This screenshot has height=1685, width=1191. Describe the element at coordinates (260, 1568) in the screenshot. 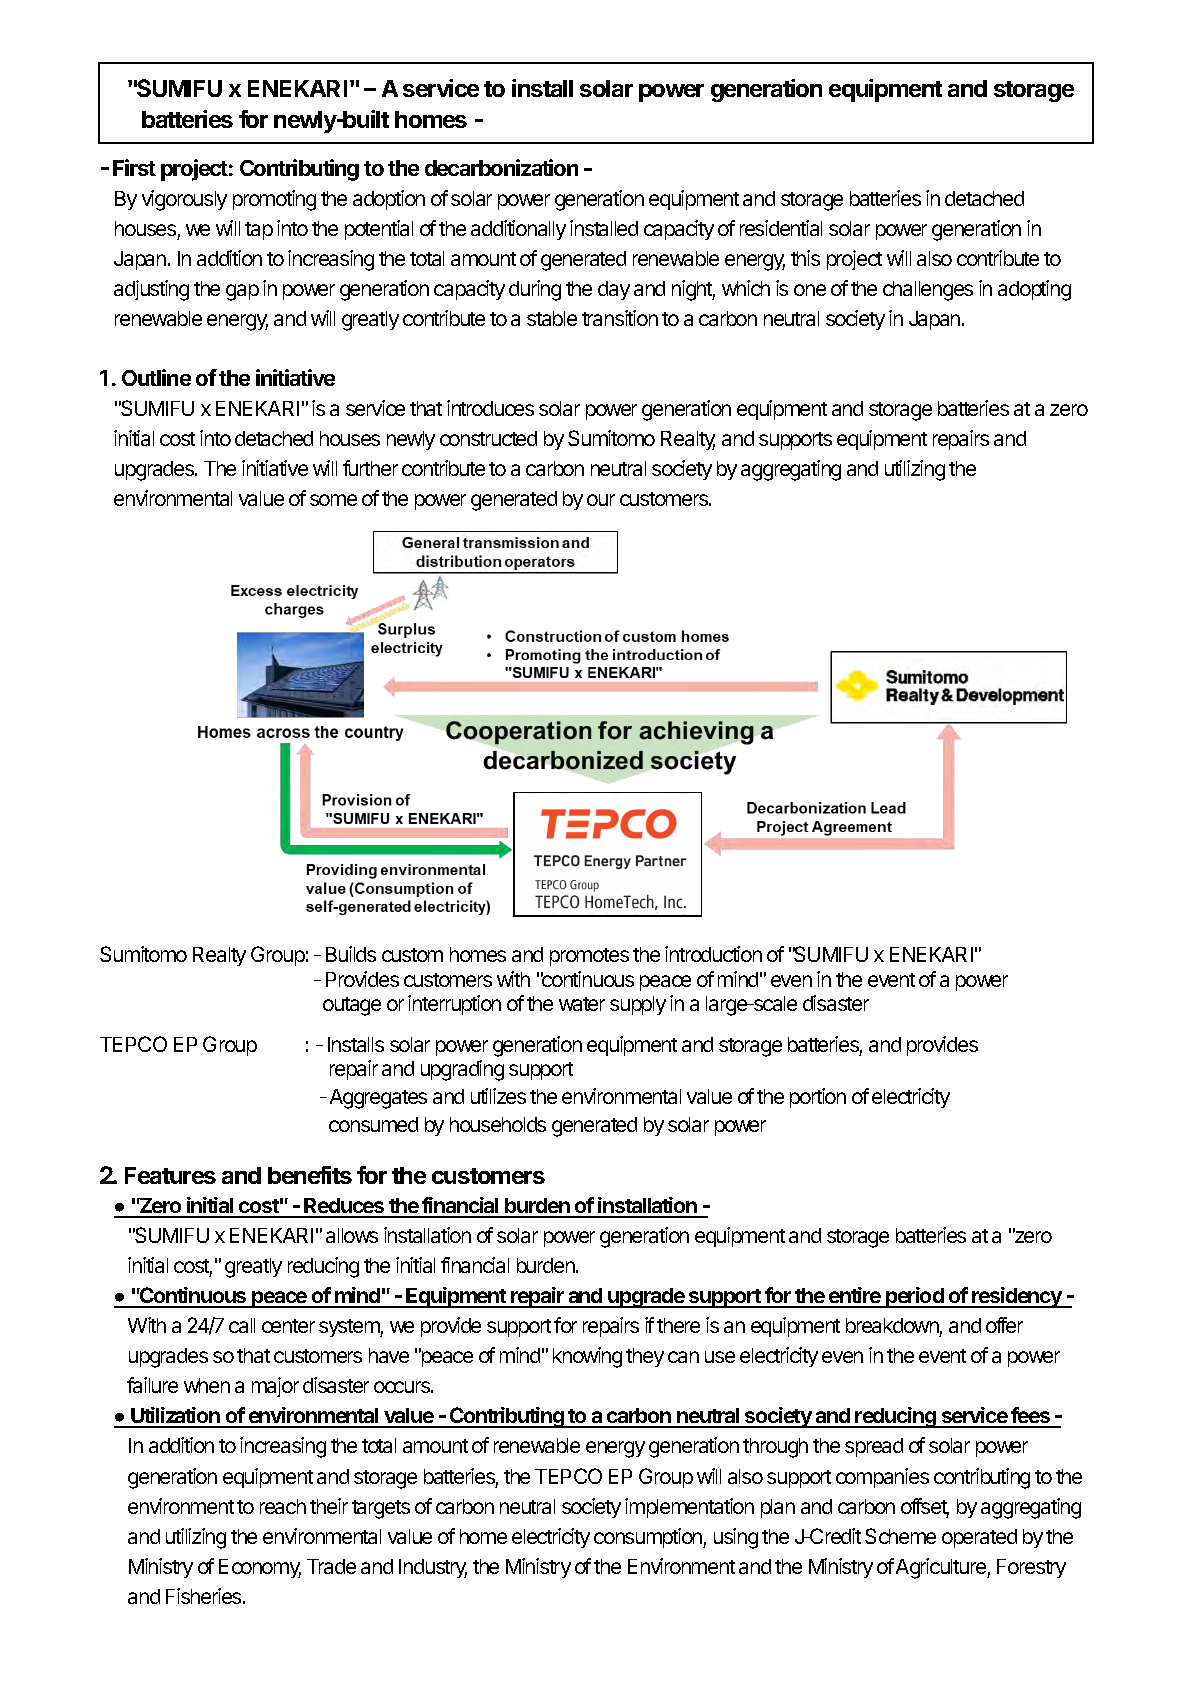

I see `Economy` at that location.
